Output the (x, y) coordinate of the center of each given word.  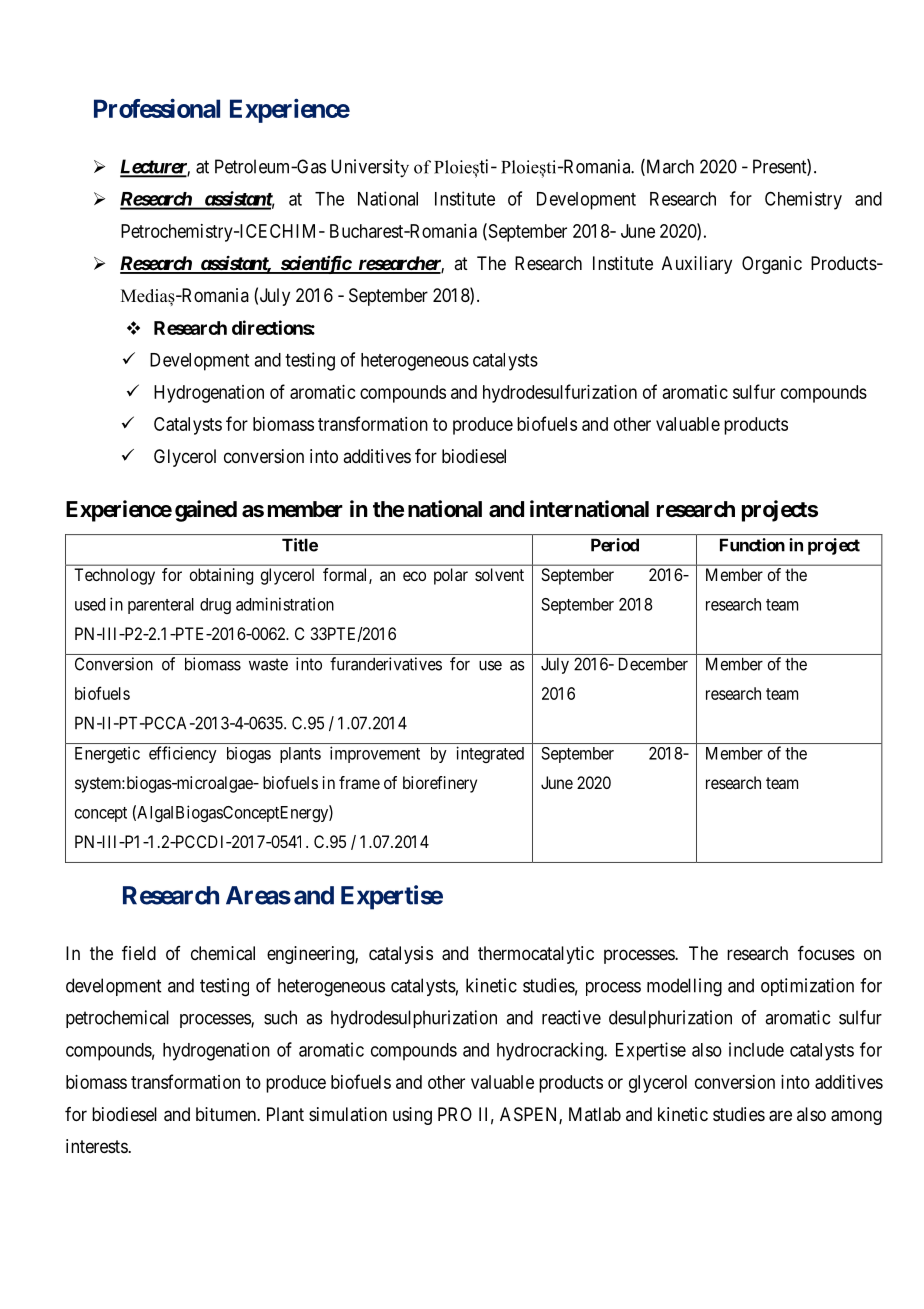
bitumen (227, 1114)
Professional (157, 108)
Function (752, 545)
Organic (772, 265)
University (370, 168)
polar (451, 576)
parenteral (161, 606)
